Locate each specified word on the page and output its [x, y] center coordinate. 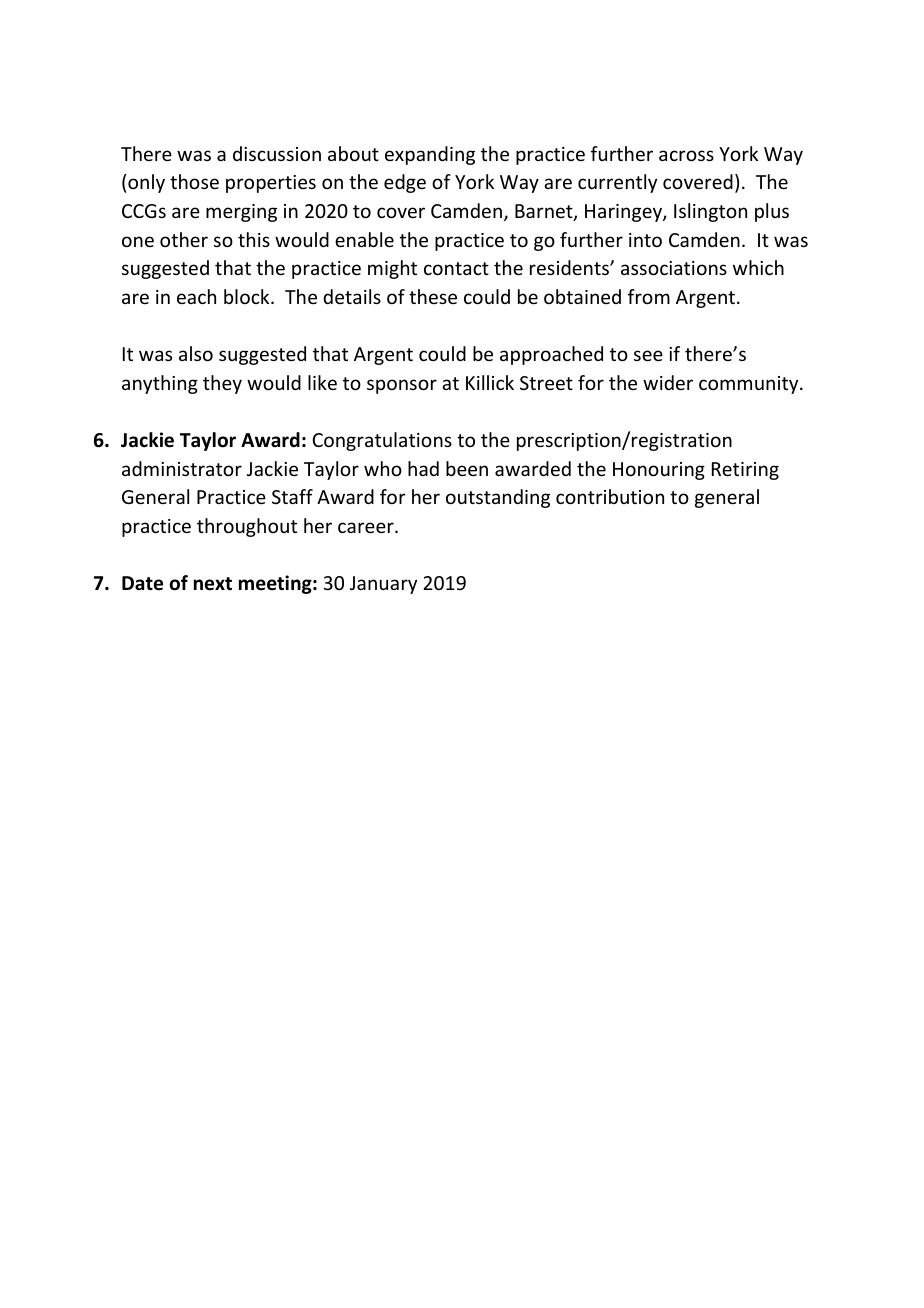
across [686, 155]
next [213, 584]
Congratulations [382, 441]
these [433, 296]
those [194, 181]
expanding [430, 155]
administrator [182, 468]
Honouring [659, 471]
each [196, 296]
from [649, 296]
